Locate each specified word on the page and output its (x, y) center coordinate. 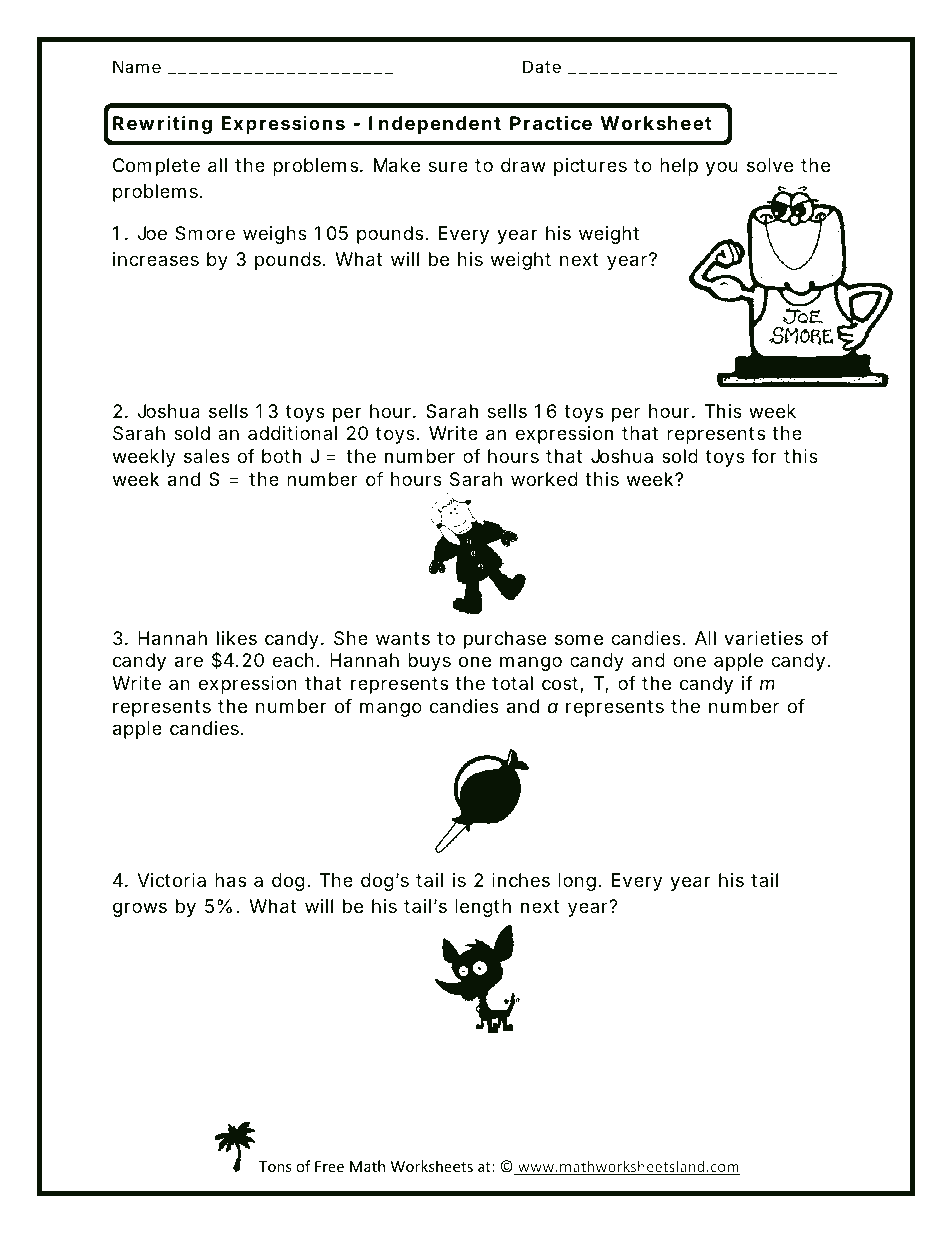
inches (521, 880)
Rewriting (162, 124)
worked (544, 479)
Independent (435, 125)
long (577, 882)
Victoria (171, 880)
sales (207, 456)
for (764, 456)
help (679, 167)
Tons (275, 1166)
